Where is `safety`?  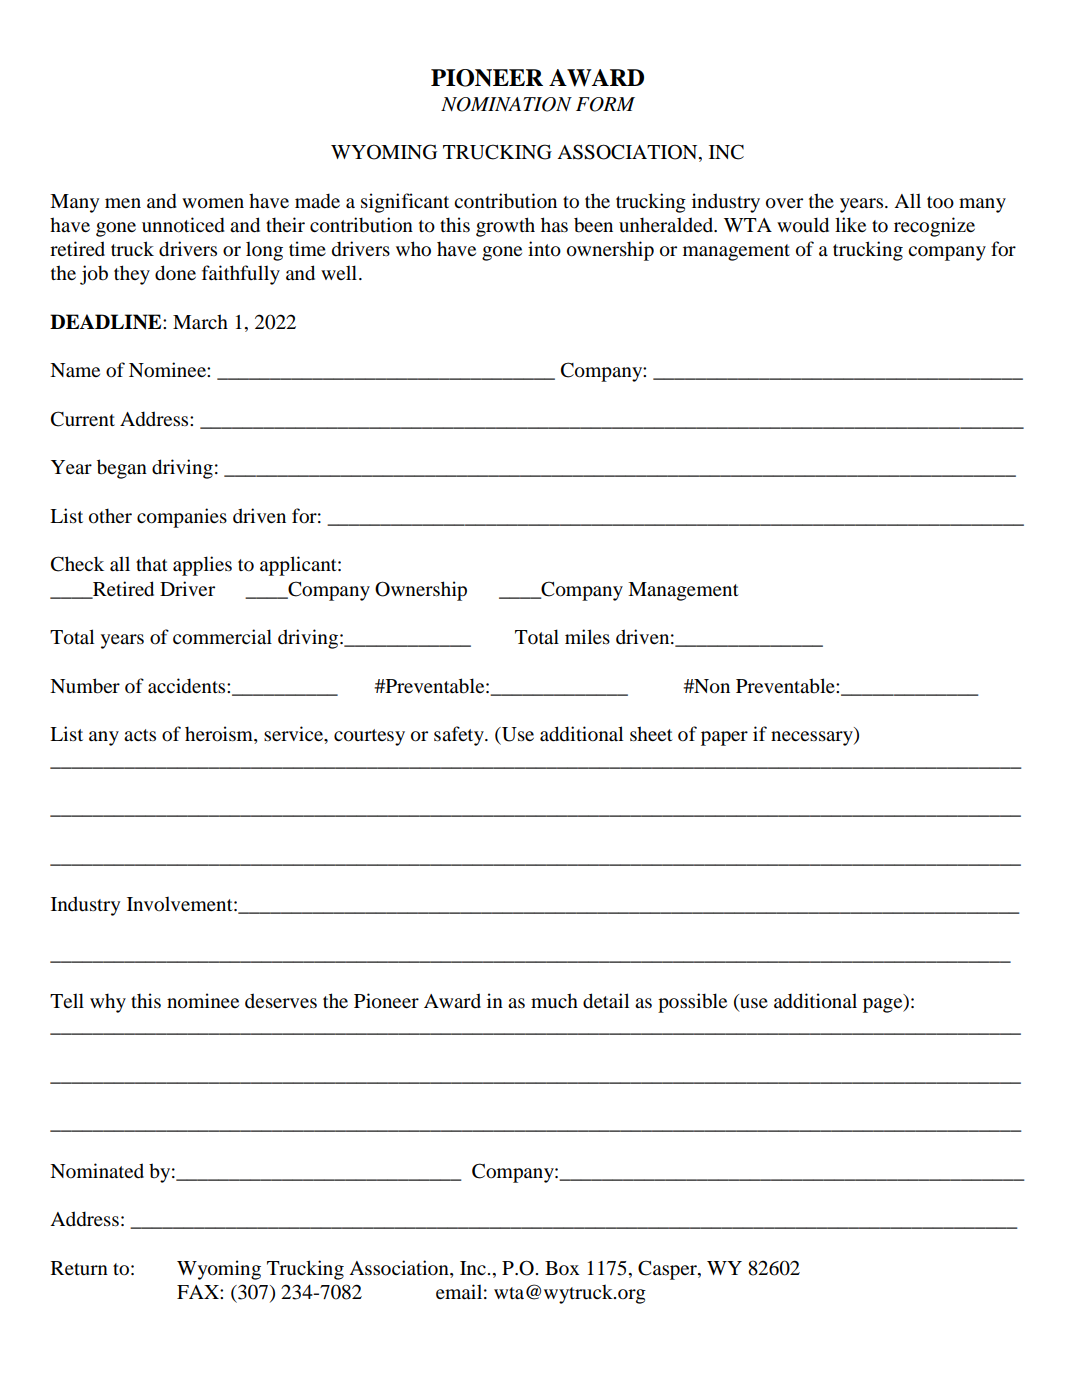
safety is located at coordinates (460, 736).
